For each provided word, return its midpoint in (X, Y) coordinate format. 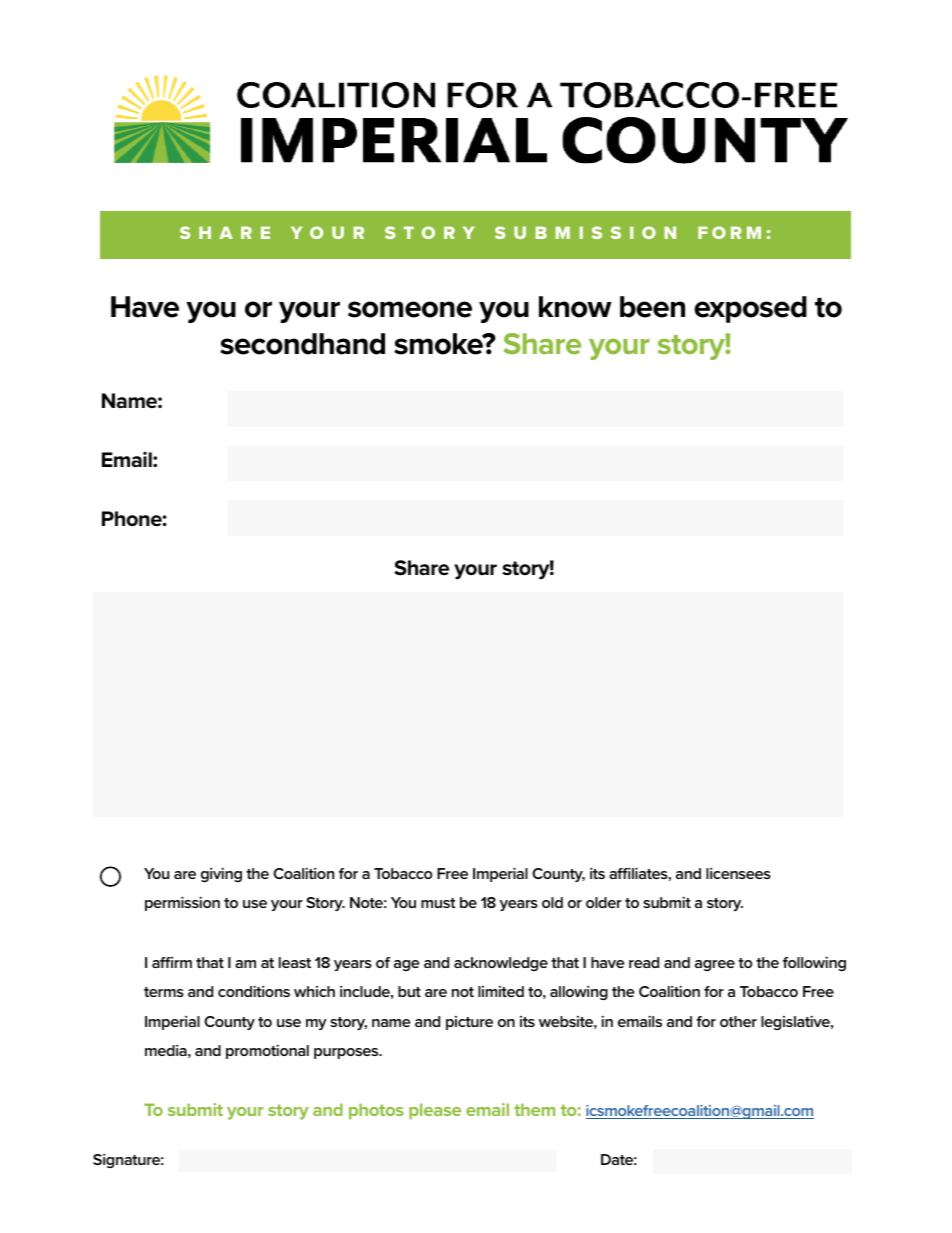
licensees (738, 873)
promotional (267, 1051)
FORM (729, 232)
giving (221, 874)
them (534, 1109)
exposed (750, 309)
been (652, 307)
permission (182, 903)
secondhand (302, 344)
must (438, 903)
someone (410, 309)
